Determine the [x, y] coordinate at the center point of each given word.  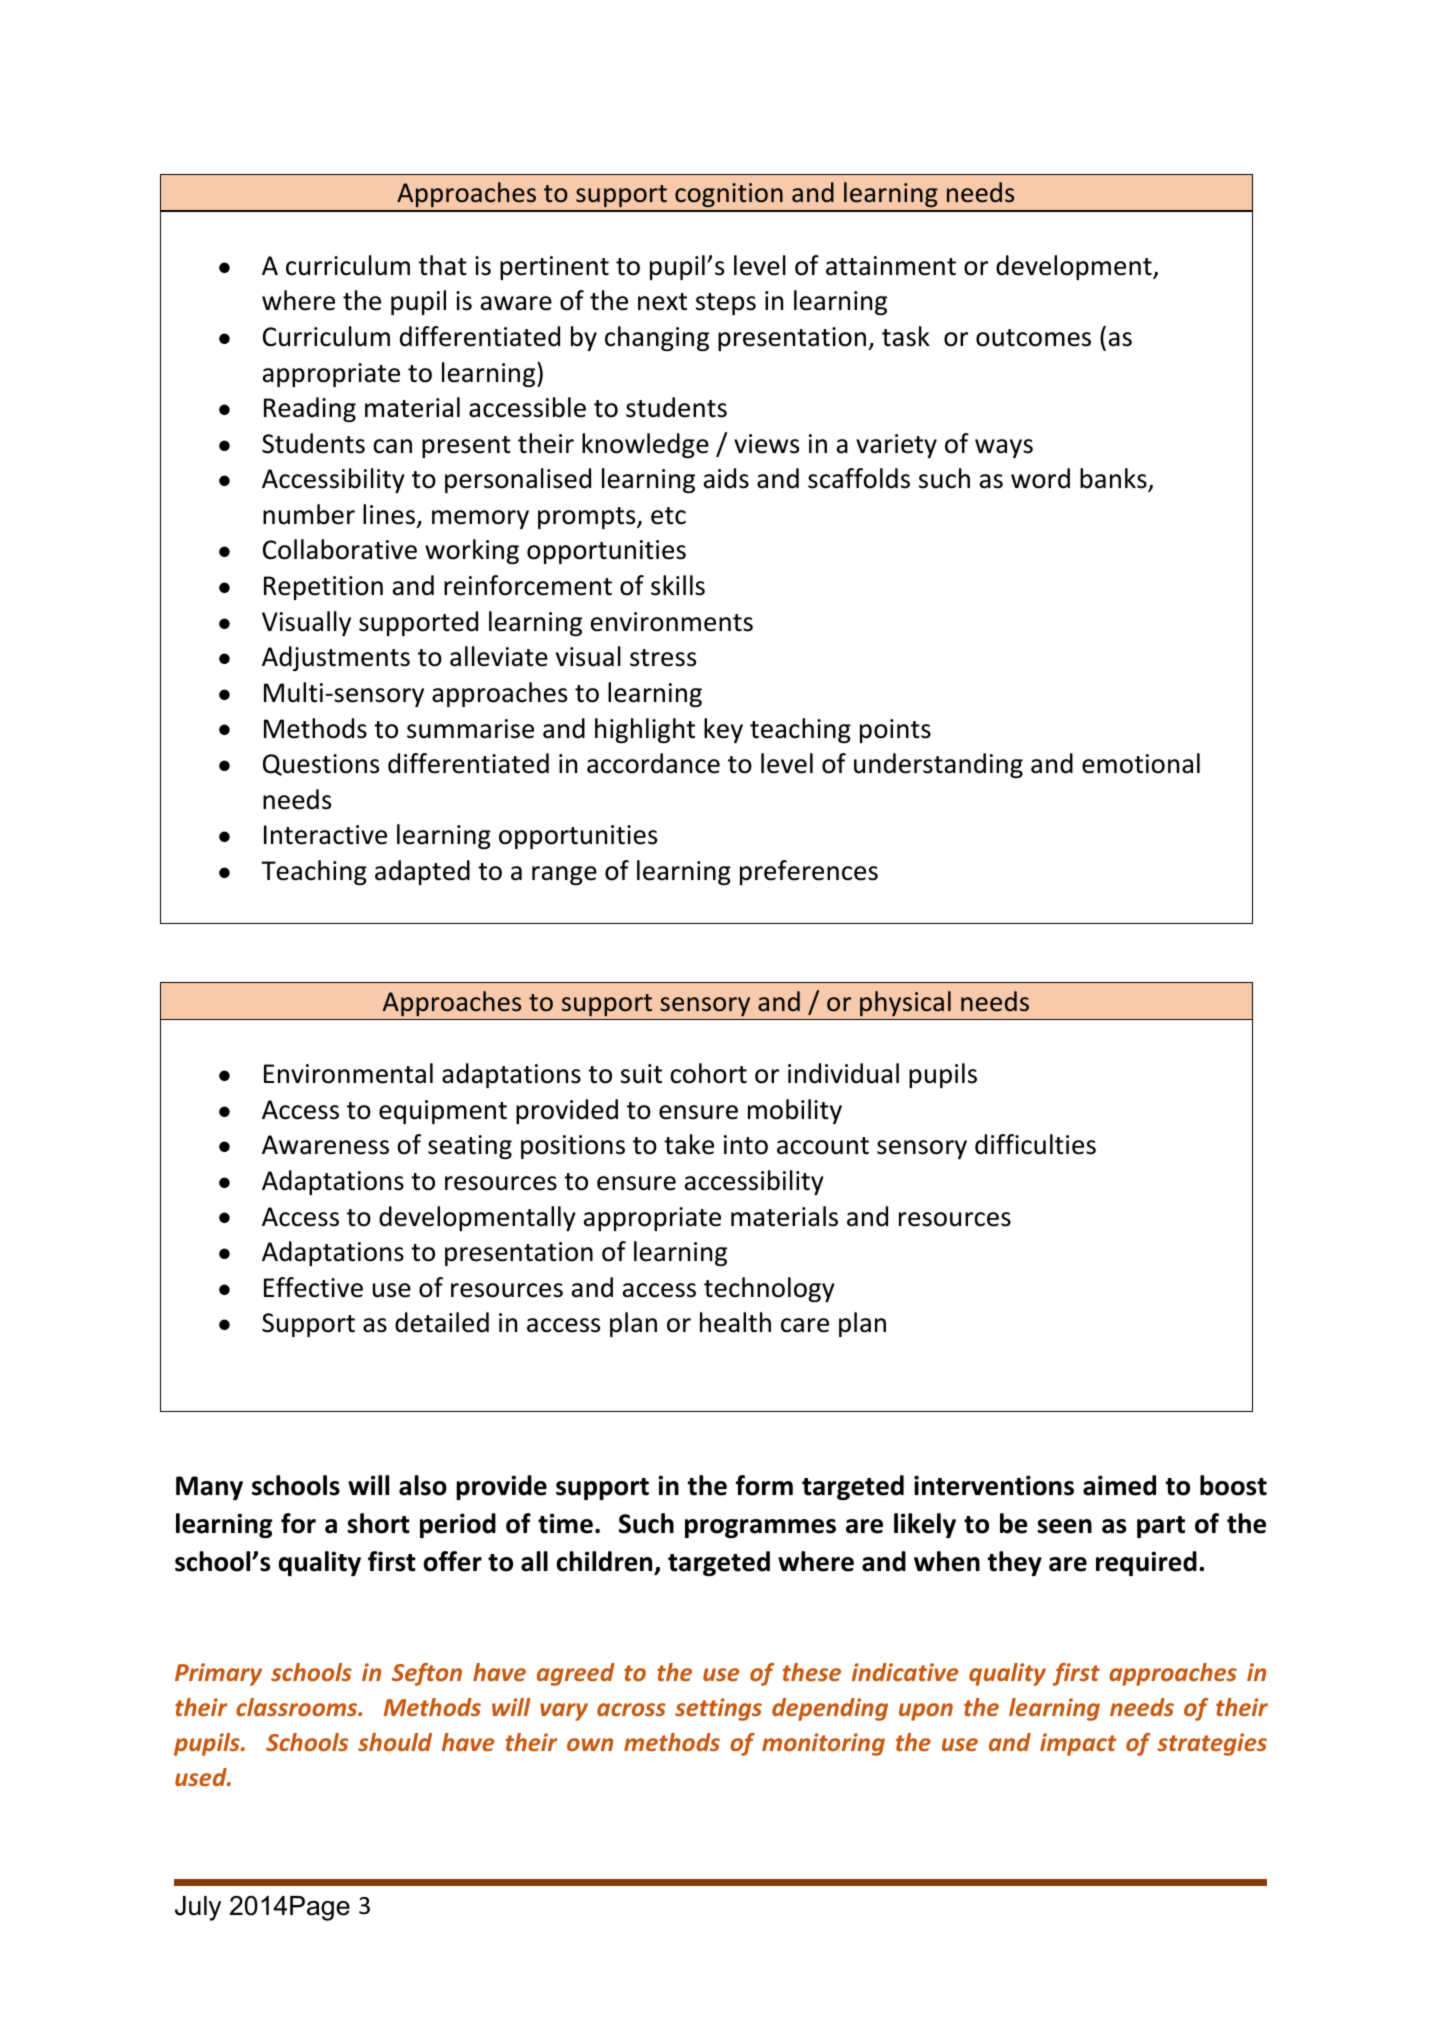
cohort [708, 1073]
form [764, 1485]
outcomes [1033, 338]
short [378, 1523]
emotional [1141, 763]
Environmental [348, 1073]
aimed [1119, 1485]
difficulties [1035, 1144]
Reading [310, 409]
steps [726, 304]
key [723, 730]
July [198, 1908]
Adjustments [336, 658]
